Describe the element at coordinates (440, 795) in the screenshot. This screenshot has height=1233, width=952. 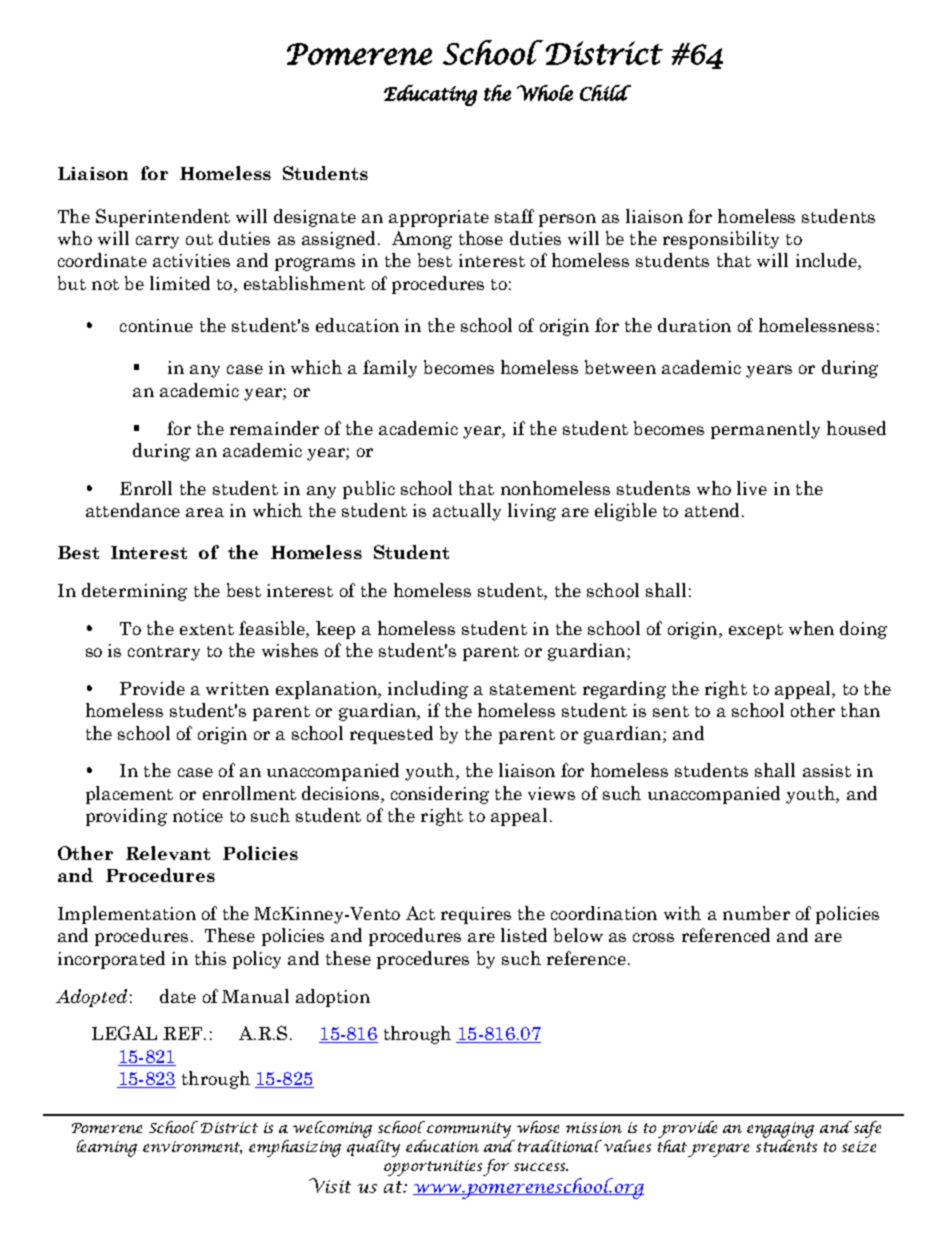
I see `considering` at that location.
